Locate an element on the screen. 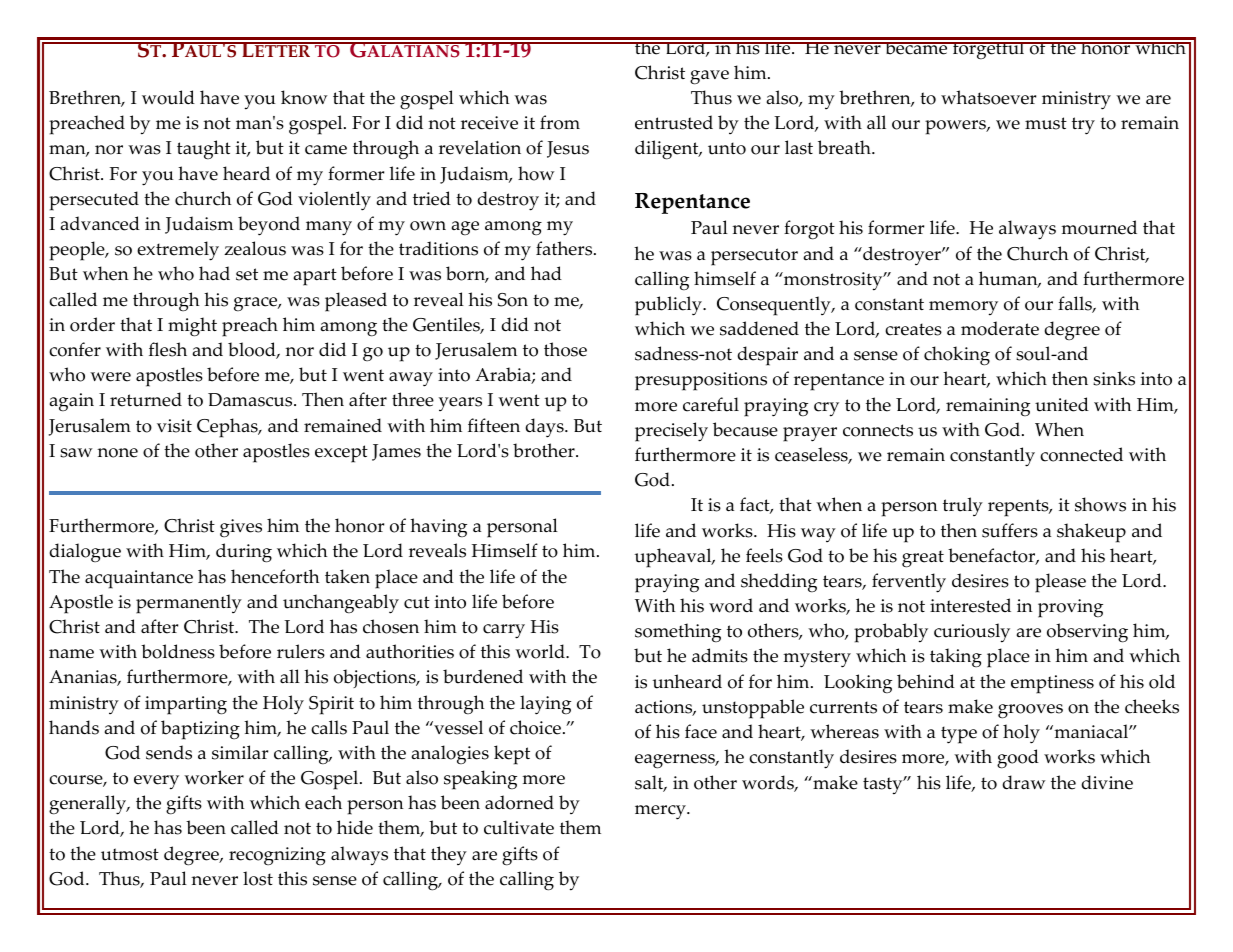 The width and height of the screenshot is (1233, 952). precisely is located at coordinates (671, 432).
